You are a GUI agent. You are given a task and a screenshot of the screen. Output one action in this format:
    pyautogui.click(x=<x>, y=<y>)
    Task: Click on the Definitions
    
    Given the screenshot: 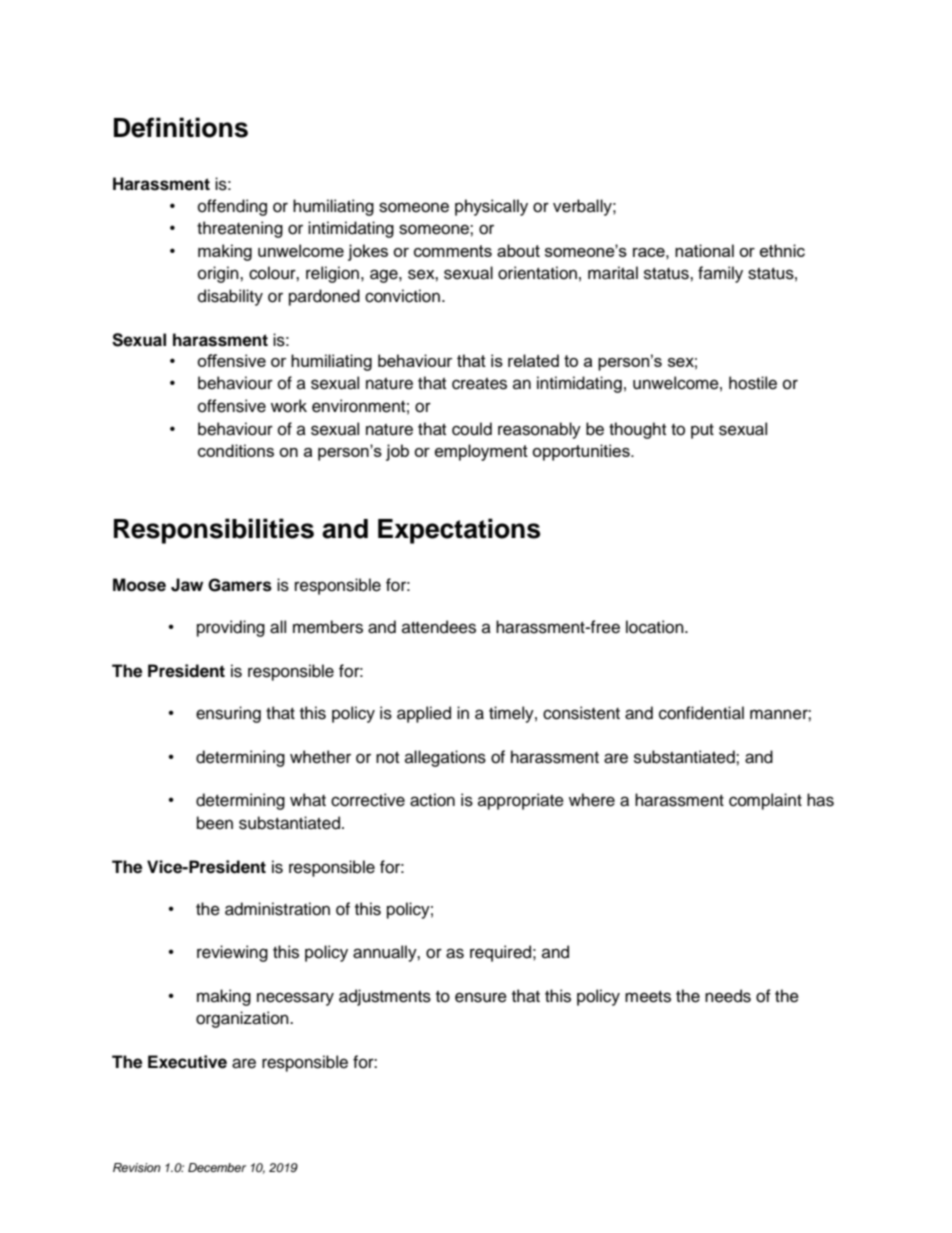 What is the action you would take?
    pyautogui.click(x=181, y=127)
